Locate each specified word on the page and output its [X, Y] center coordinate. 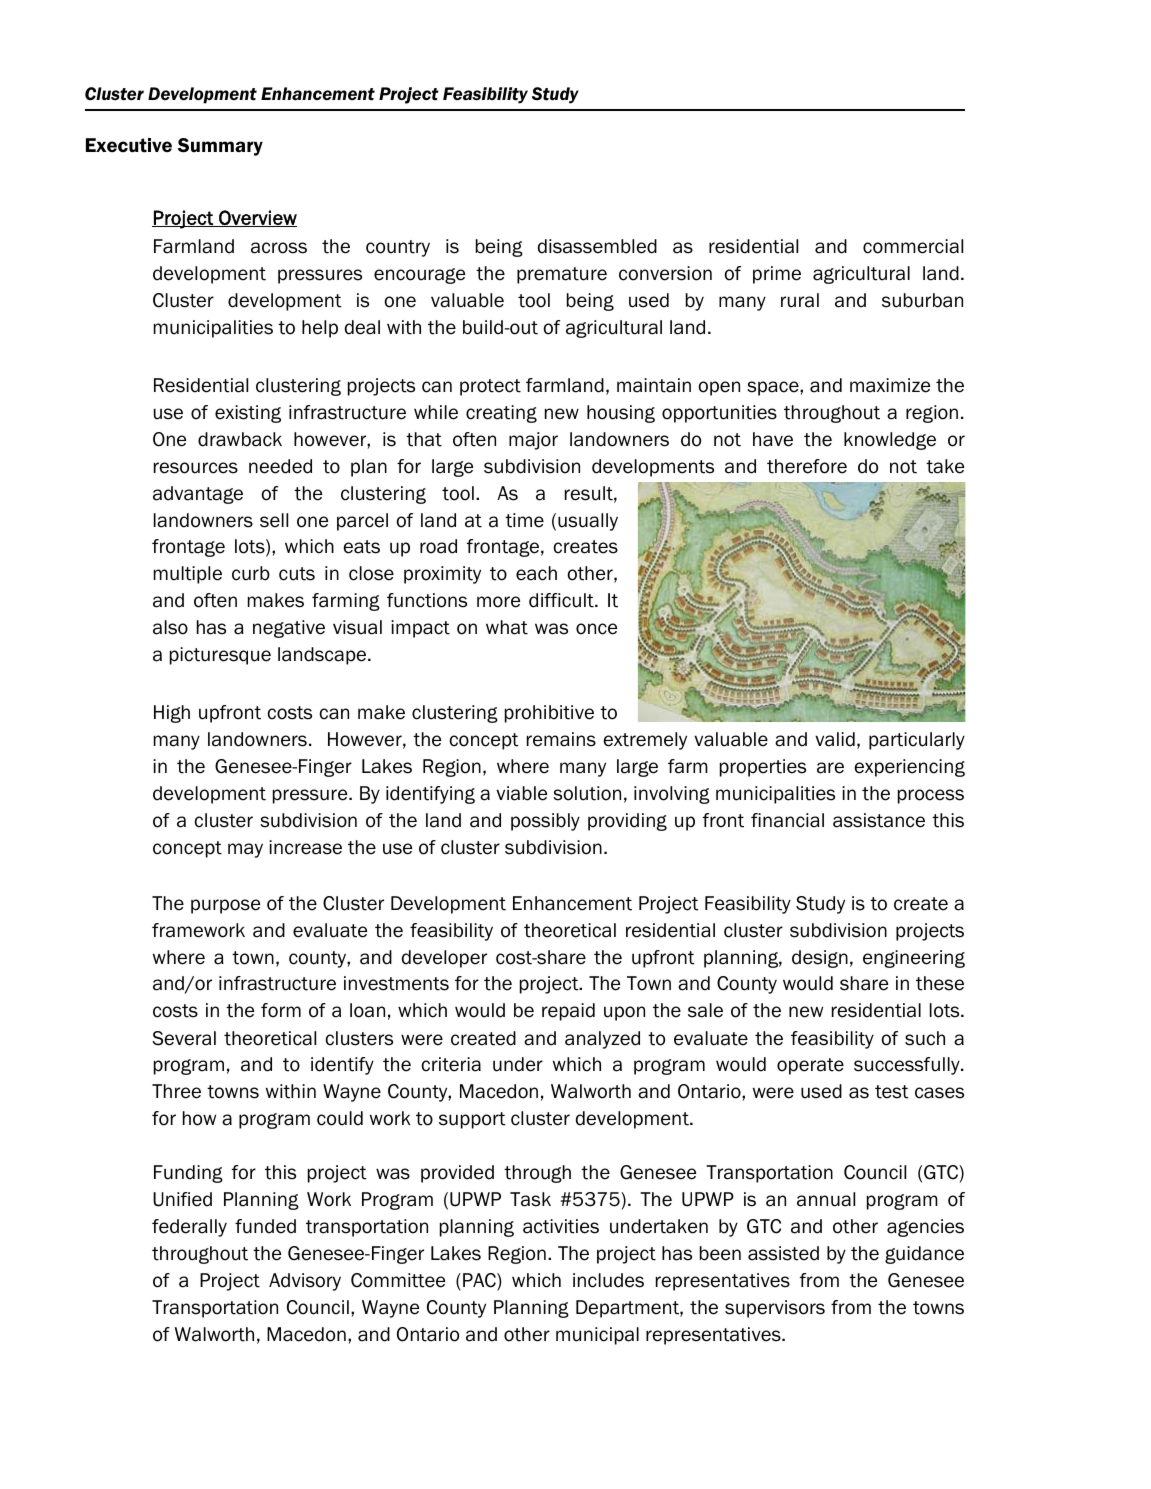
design [820, 959]
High [172, 714]
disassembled [597, 246]
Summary [220, 147]
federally [189, 1228]
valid [835, 739]
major [533, 441]
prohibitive [549, 714]
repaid [568, 1012]
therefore [807, 466]
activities [561, 1226]
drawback [240, 439]
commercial [913, 246]
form [281, 1010]
